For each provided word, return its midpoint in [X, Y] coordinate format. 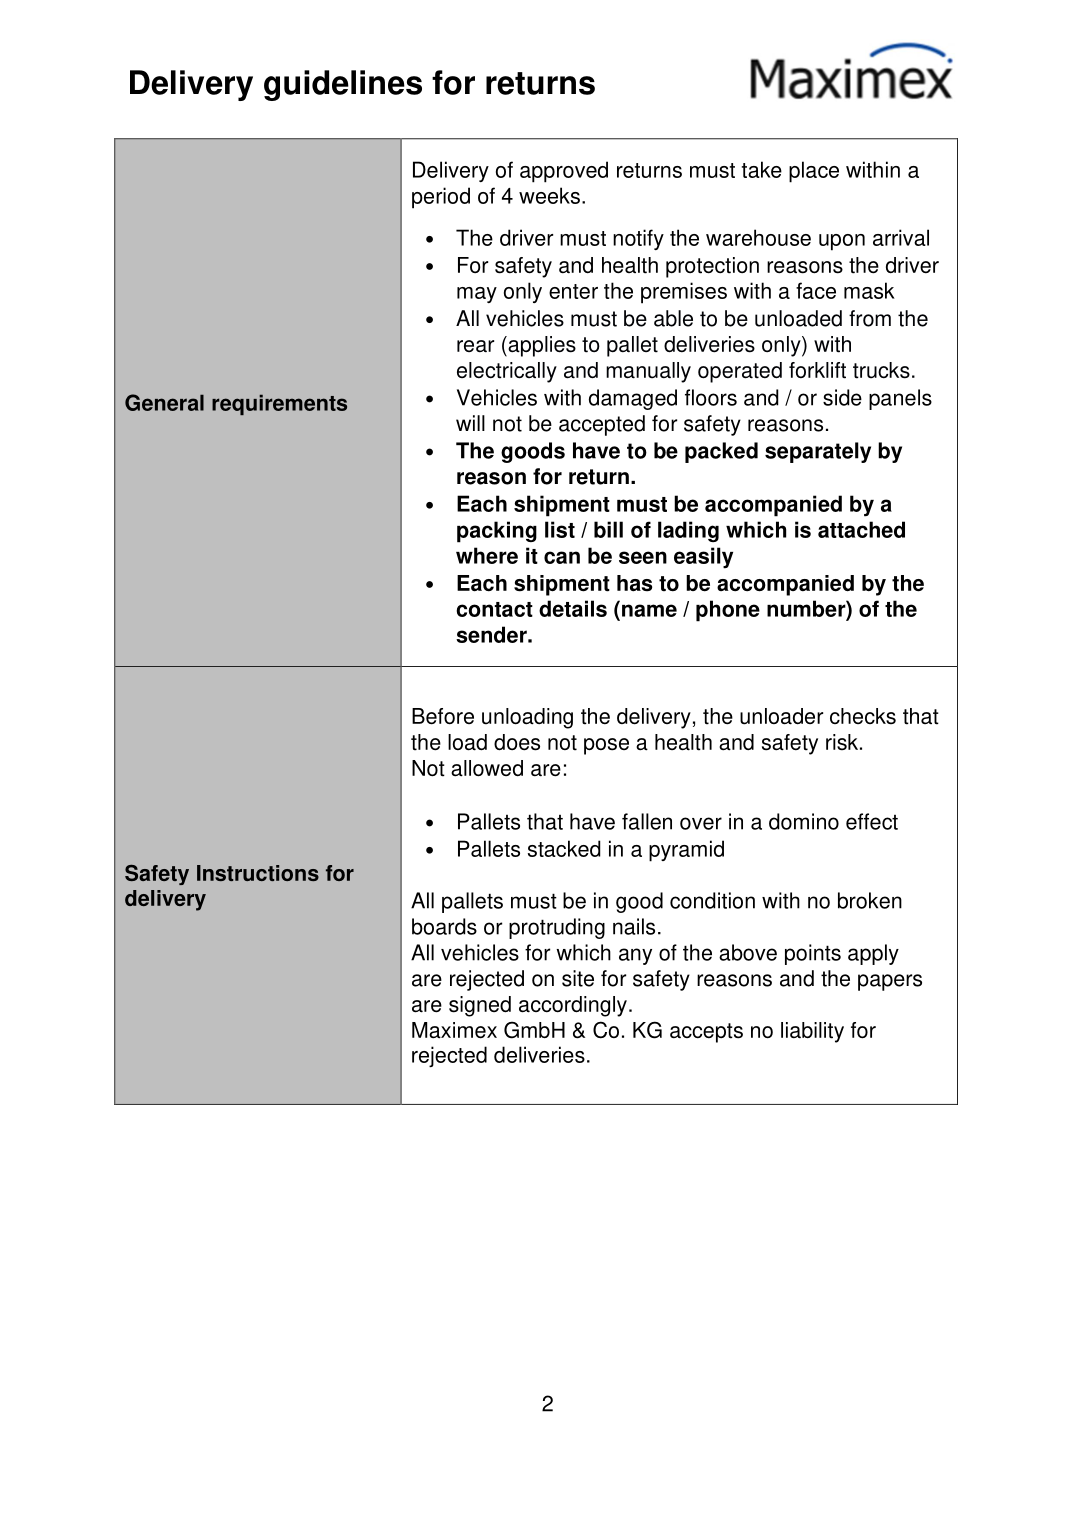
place [814, 172]
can [562, 557]
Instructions [258, 873]
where [487, 555]
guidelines [343, 85]
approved [564, 172]
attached [861, 529]
